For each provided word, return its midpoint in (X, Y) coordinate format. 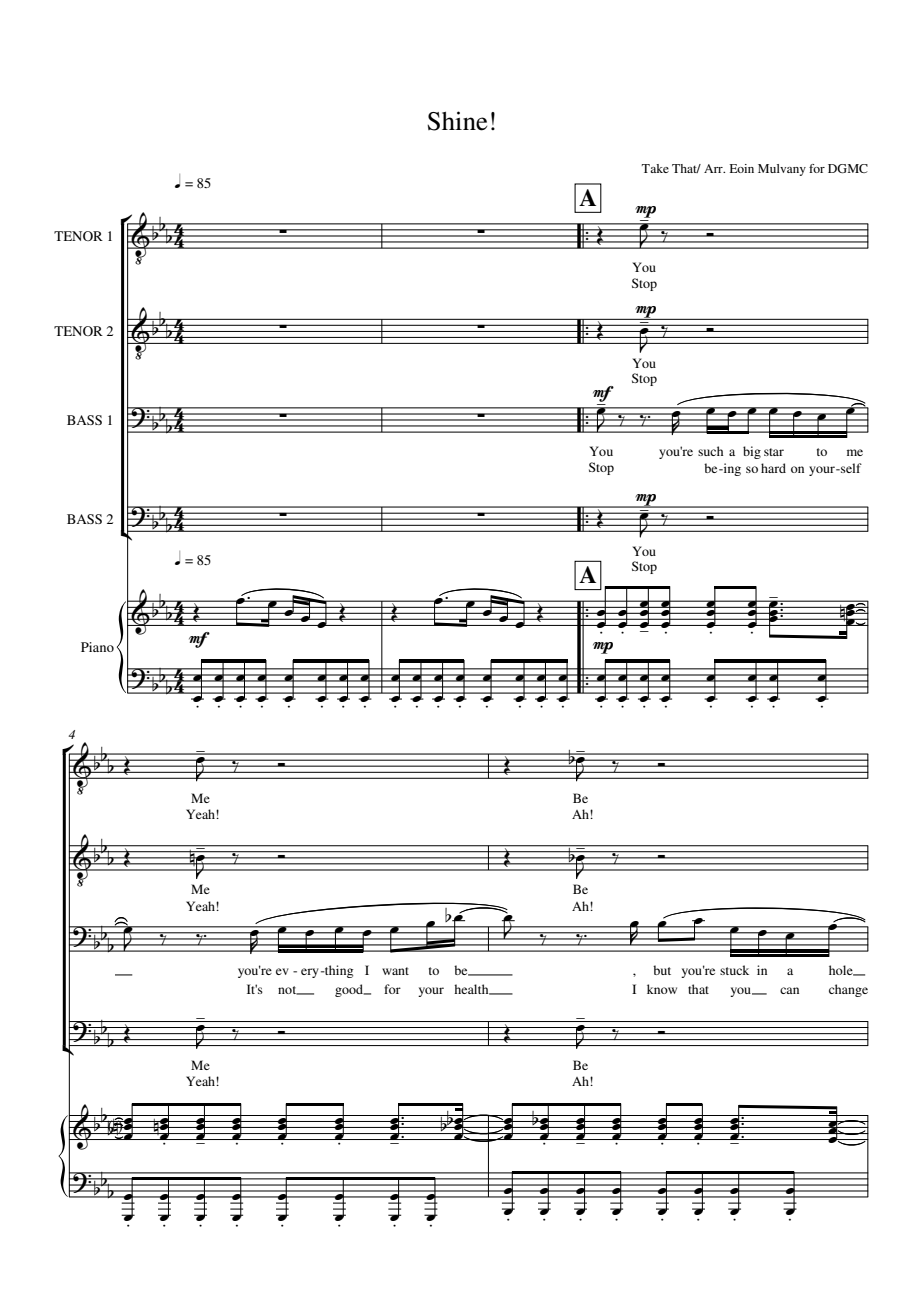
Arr (714, 168)
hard (773, 468)
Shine (457, 121)
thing (338, 971)
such (710, 451)
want (395, 971)
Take (655, 168)
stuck (734, 970)
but (662, 970)
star (774, 452)
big (752, 452)
